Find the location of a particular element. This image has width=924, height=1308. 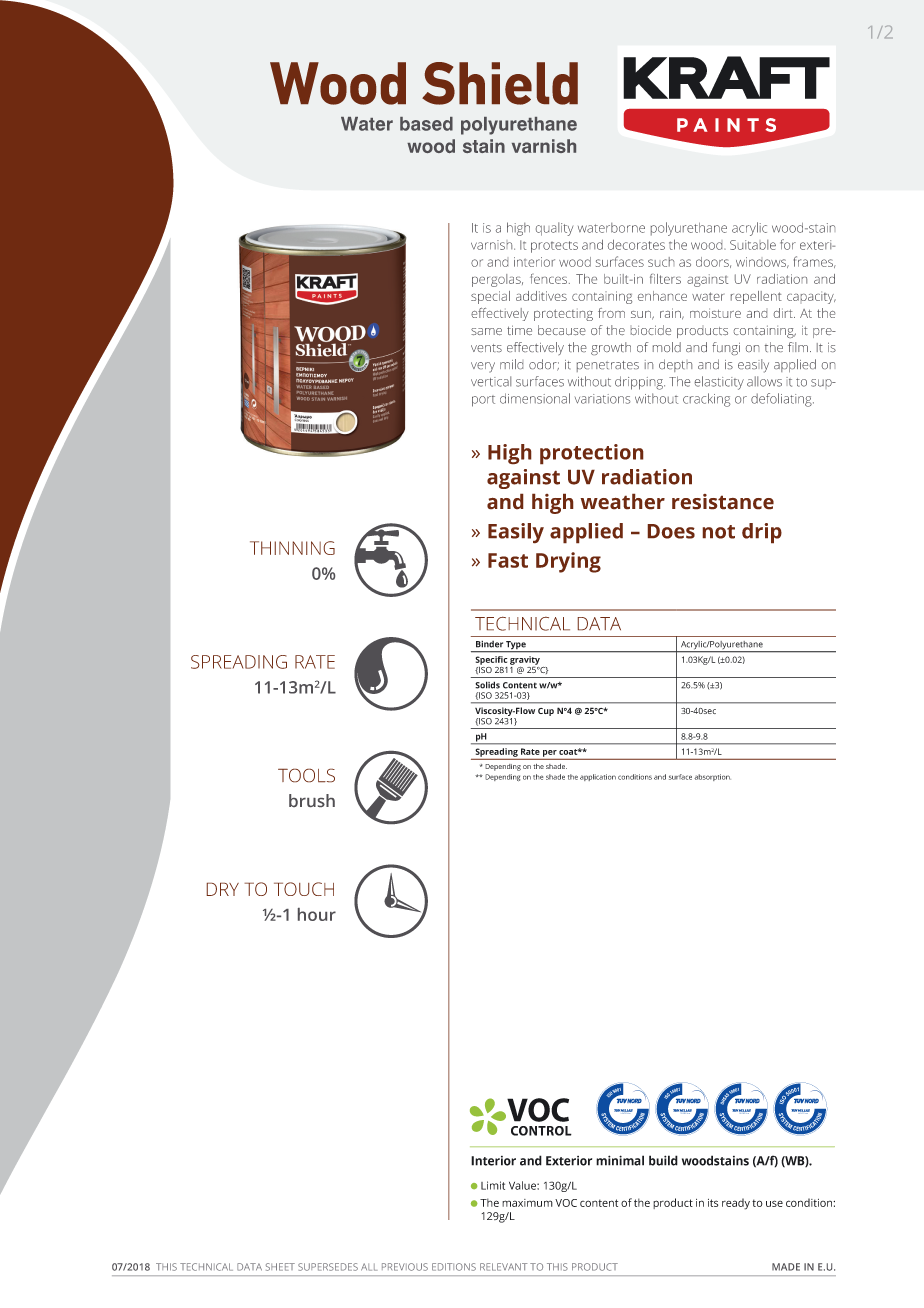

application is located at coordinates (598, 777).
